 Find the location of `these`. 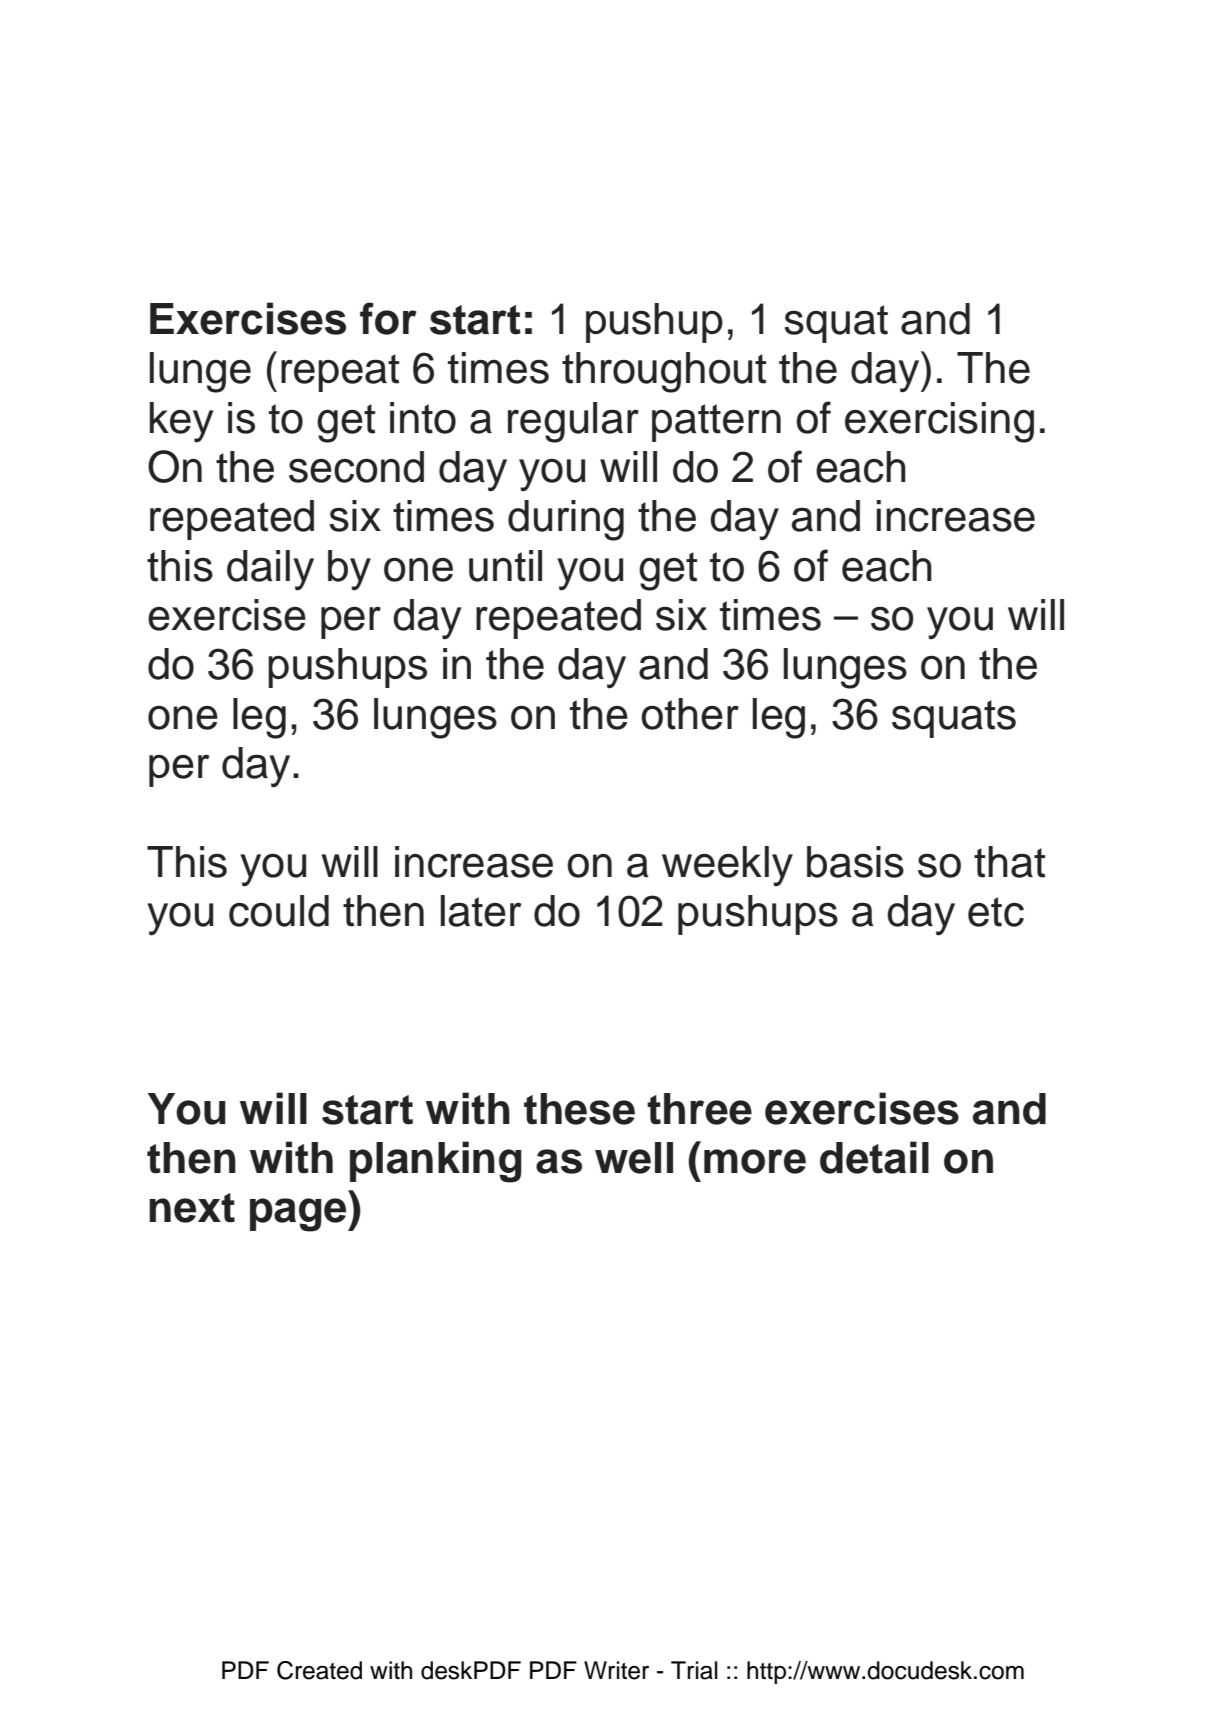

these is located at coordinates (579, 1109).
